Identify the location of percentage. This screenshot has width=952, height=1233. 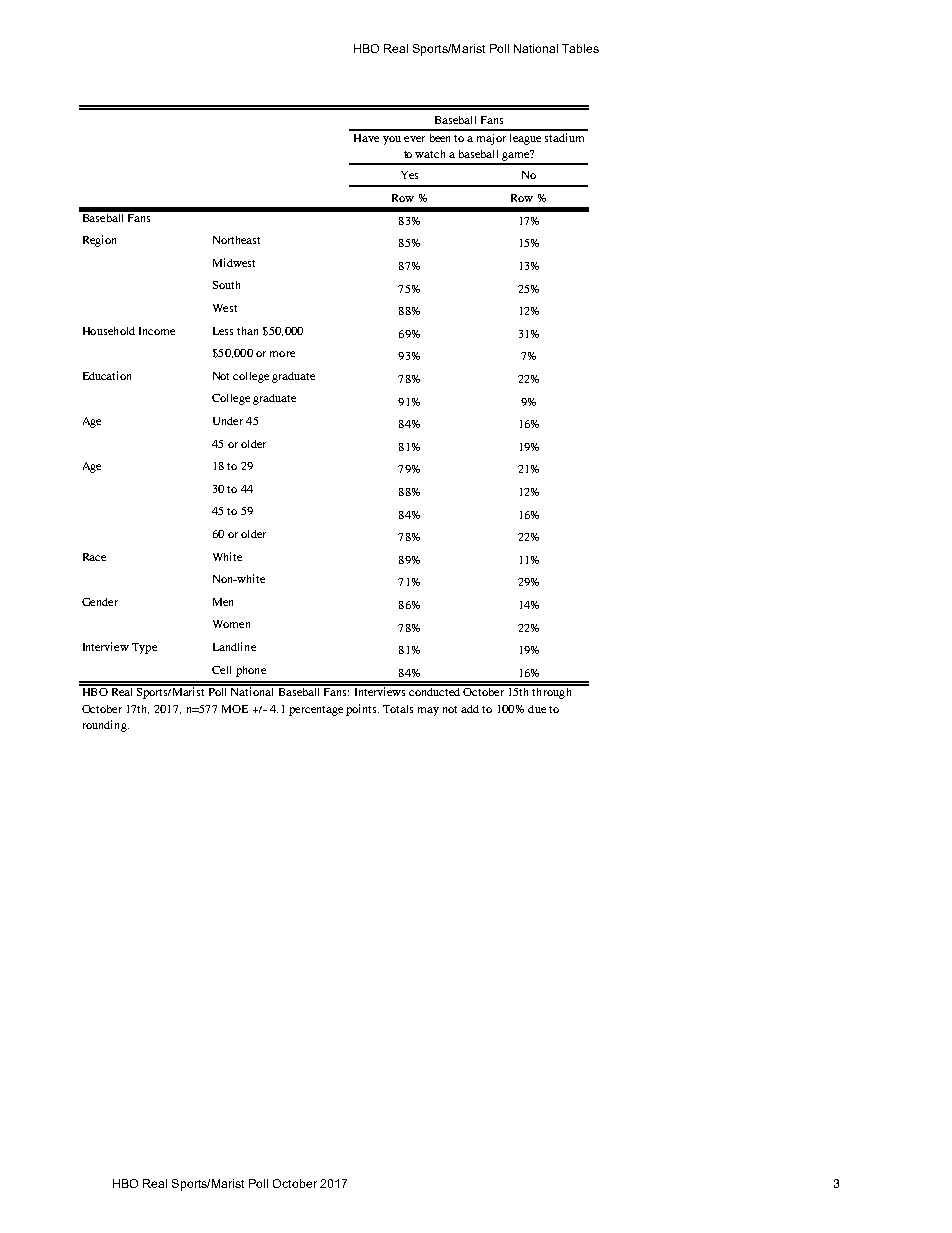
(316, 711).
